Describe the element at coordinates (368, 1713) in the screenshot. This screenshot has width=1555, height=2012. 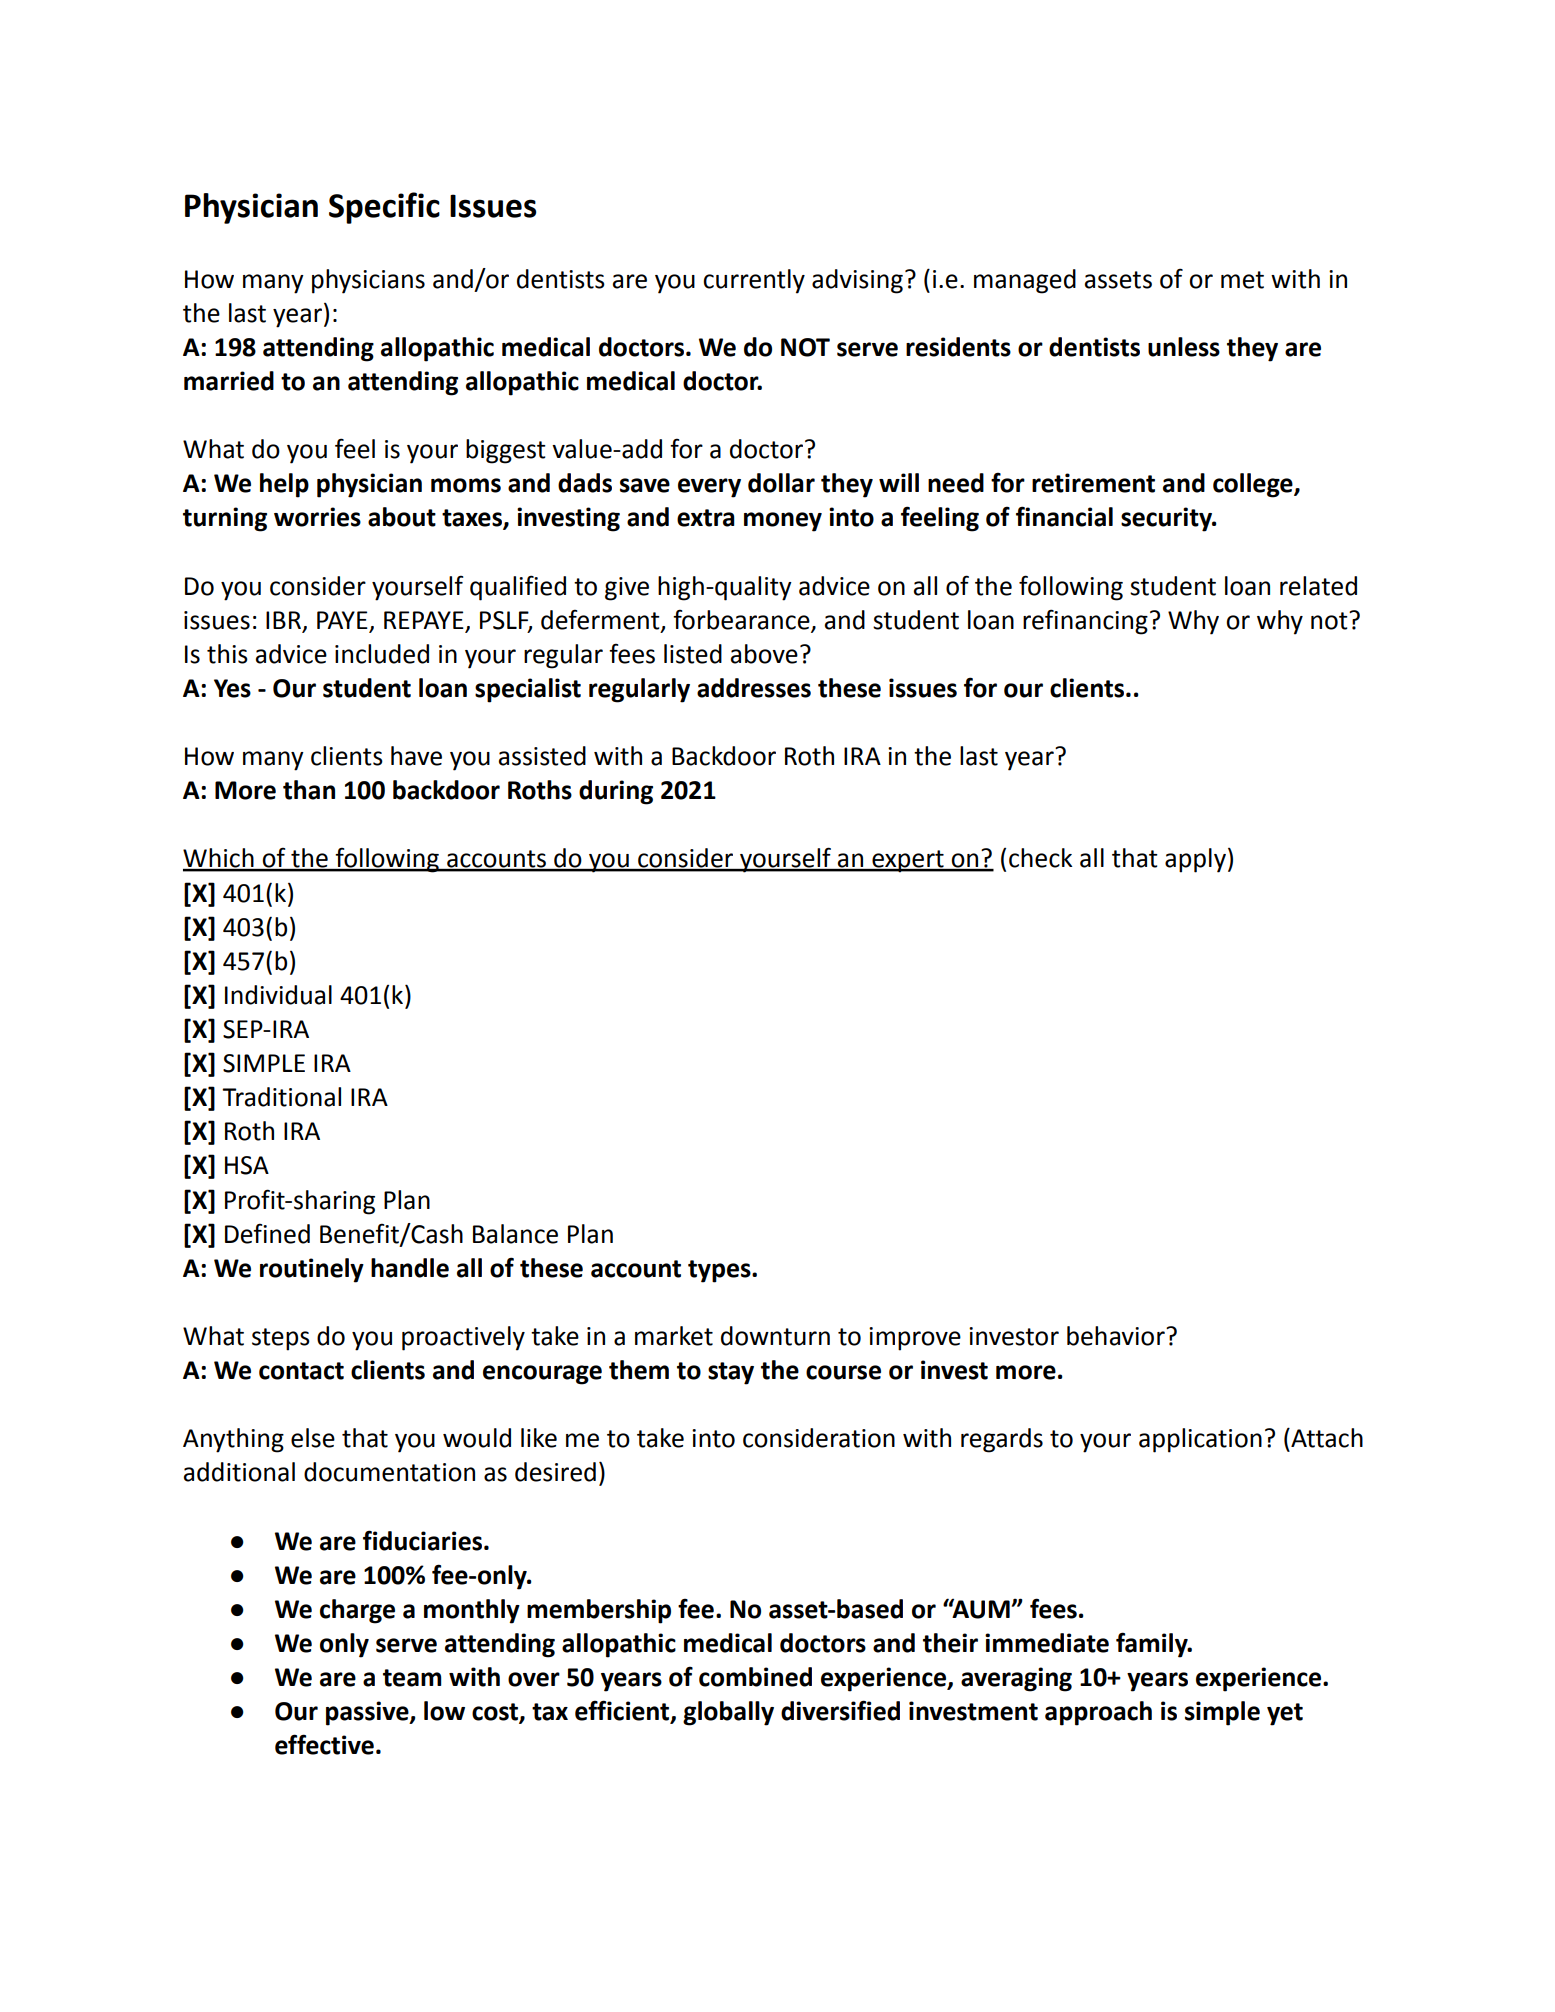
I see `passive` at that location.
